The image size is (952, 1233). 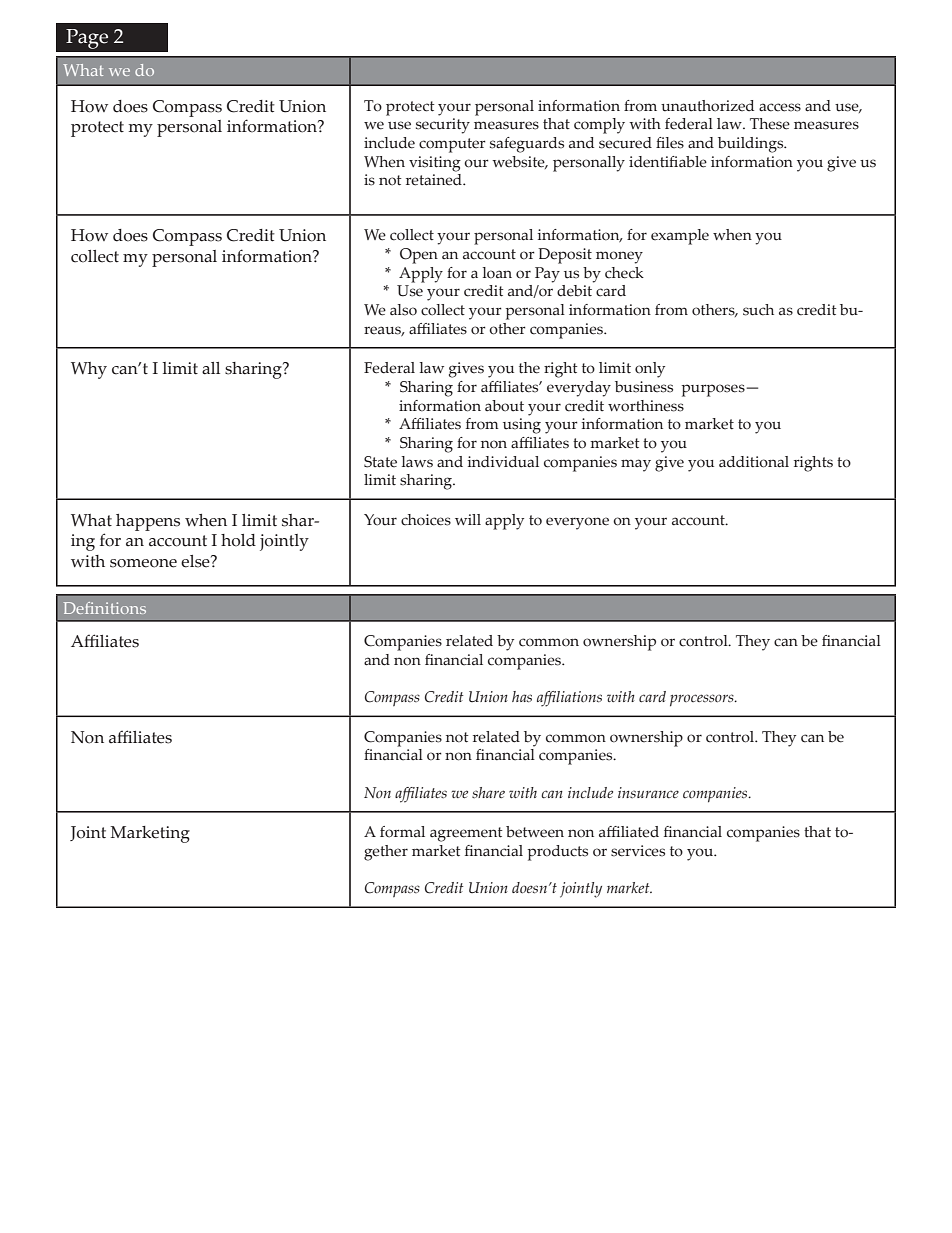 I want to click on Page, so click(x=87, y=39).
